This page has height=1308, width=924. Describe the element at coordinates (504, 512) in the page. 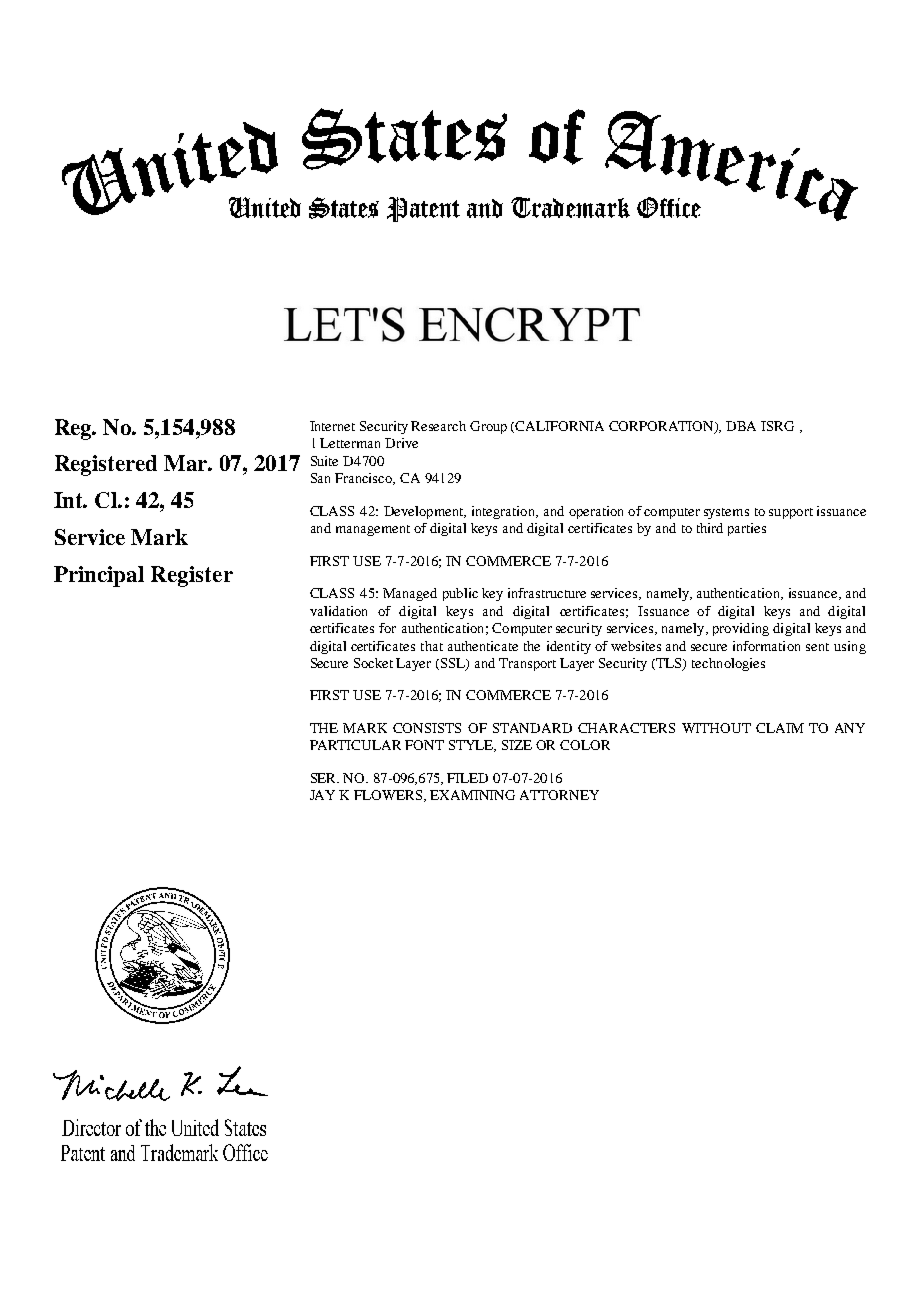

I see `integration` at that location.
